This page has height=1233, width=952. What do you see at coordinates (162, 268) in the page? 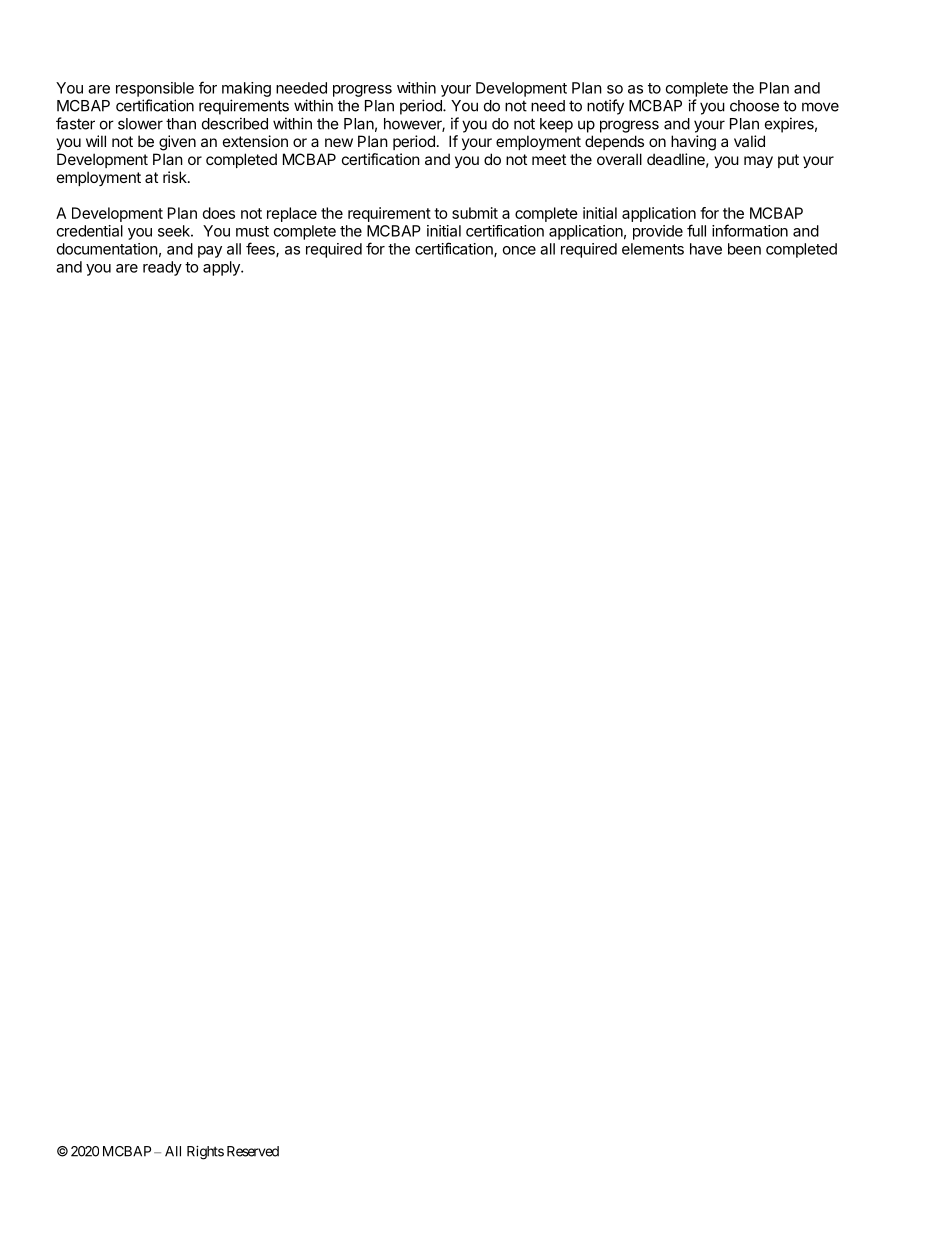
I see `ready` at bounding box center [162, 268].
